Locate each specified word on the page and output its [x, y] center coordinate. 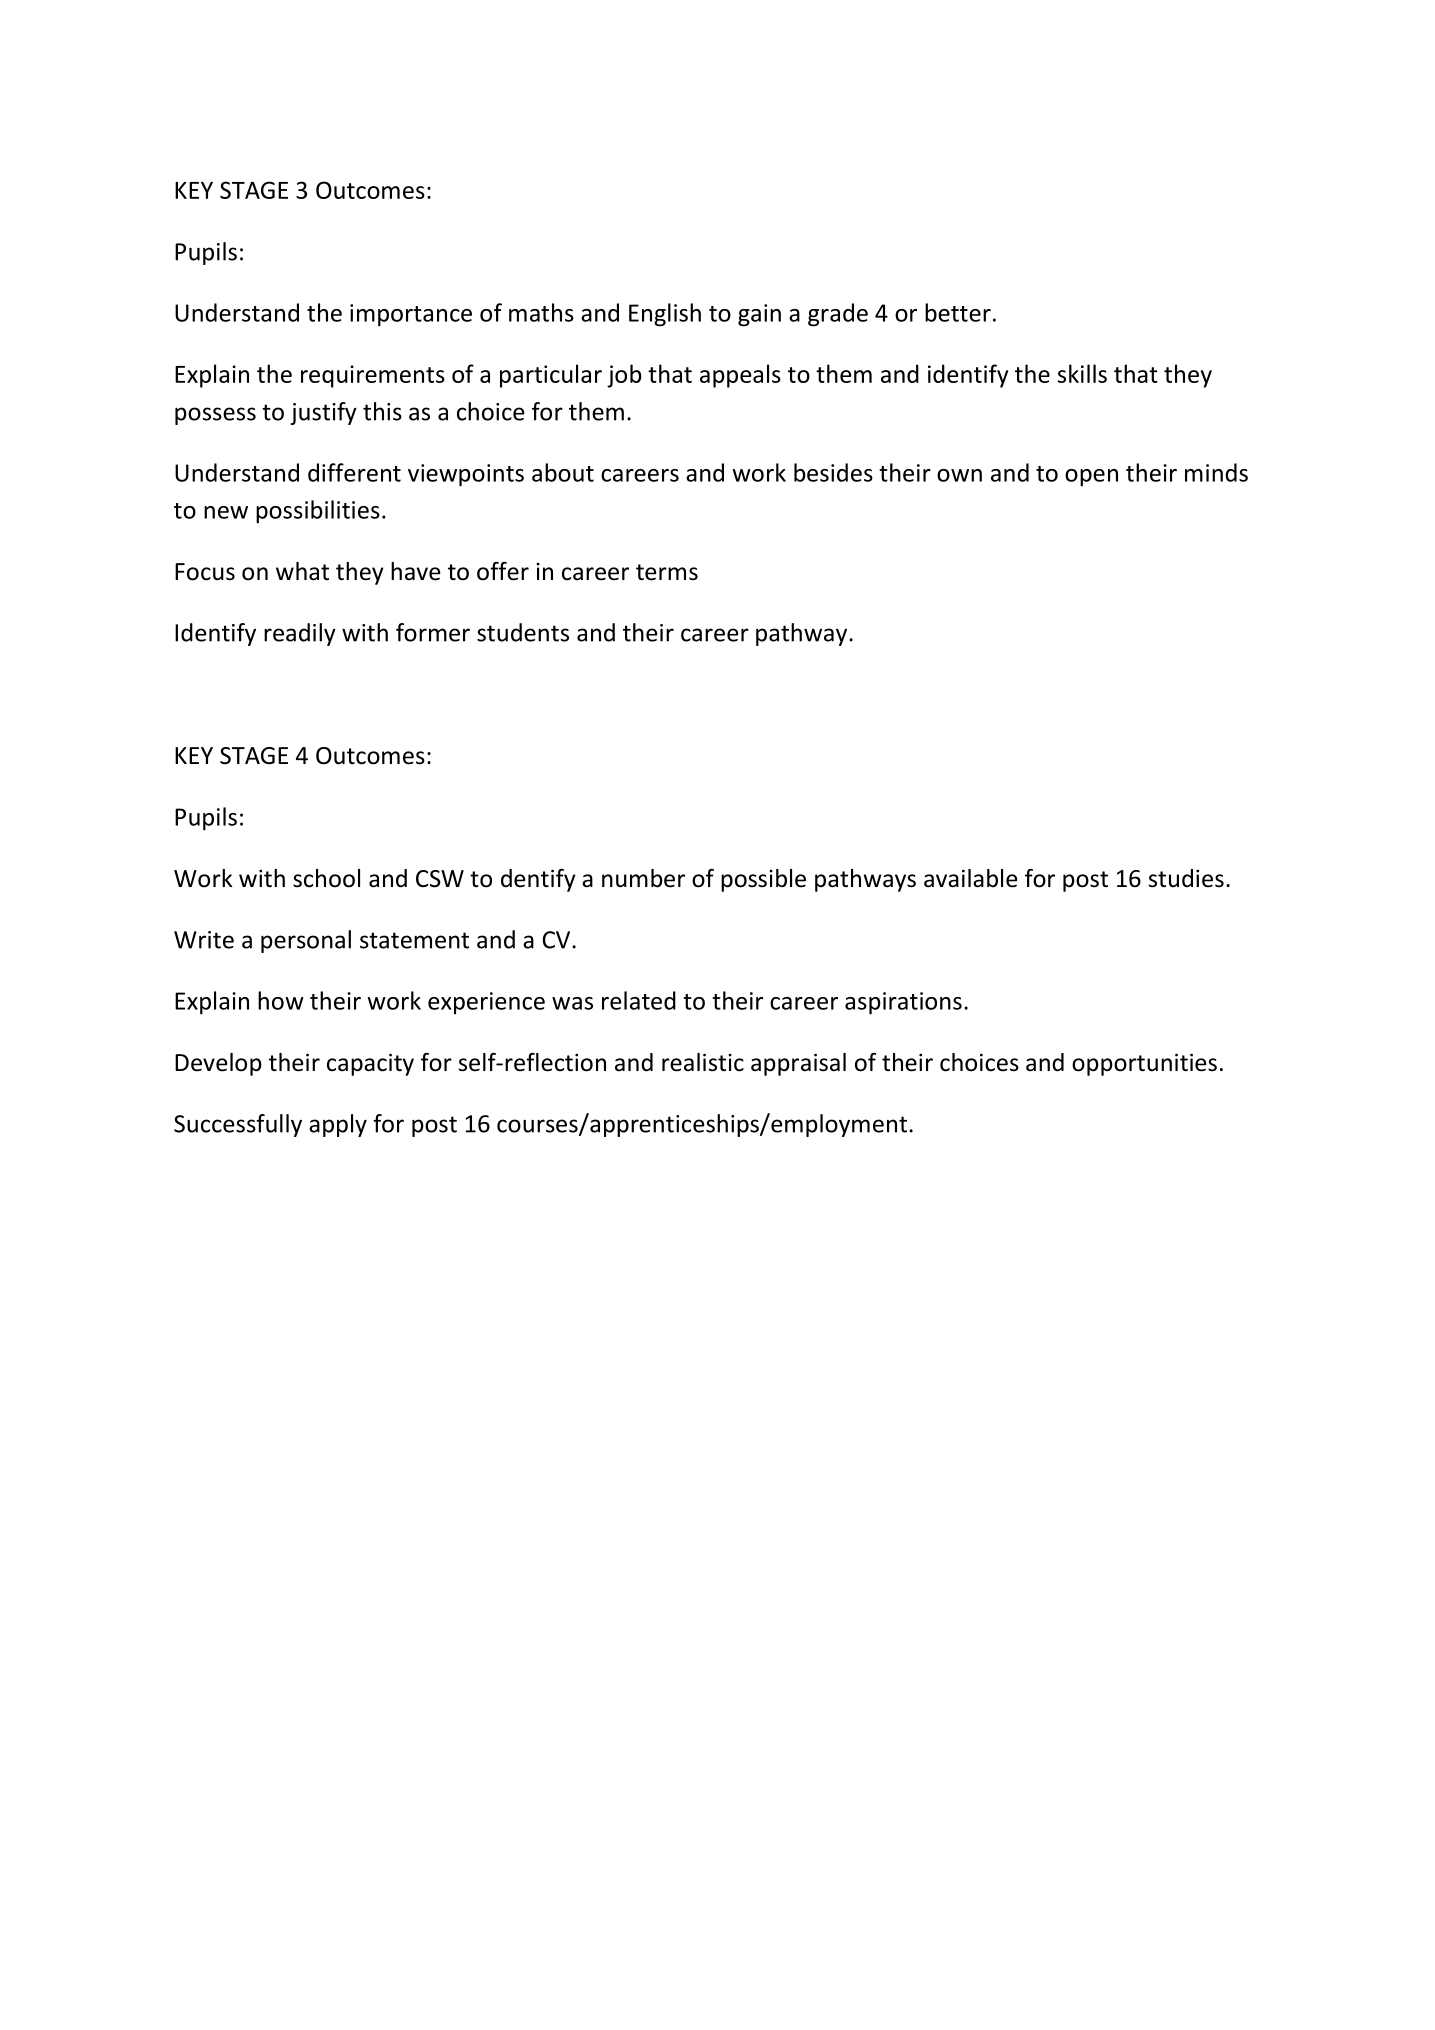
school [326, 878]
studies [1186, 878]
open [1091, 478]
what [302, 571]
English [665, 315]
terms [667, 572]
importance [411, 315]
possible [763, 880]
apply [338, 1125]
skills [1082, 373]
